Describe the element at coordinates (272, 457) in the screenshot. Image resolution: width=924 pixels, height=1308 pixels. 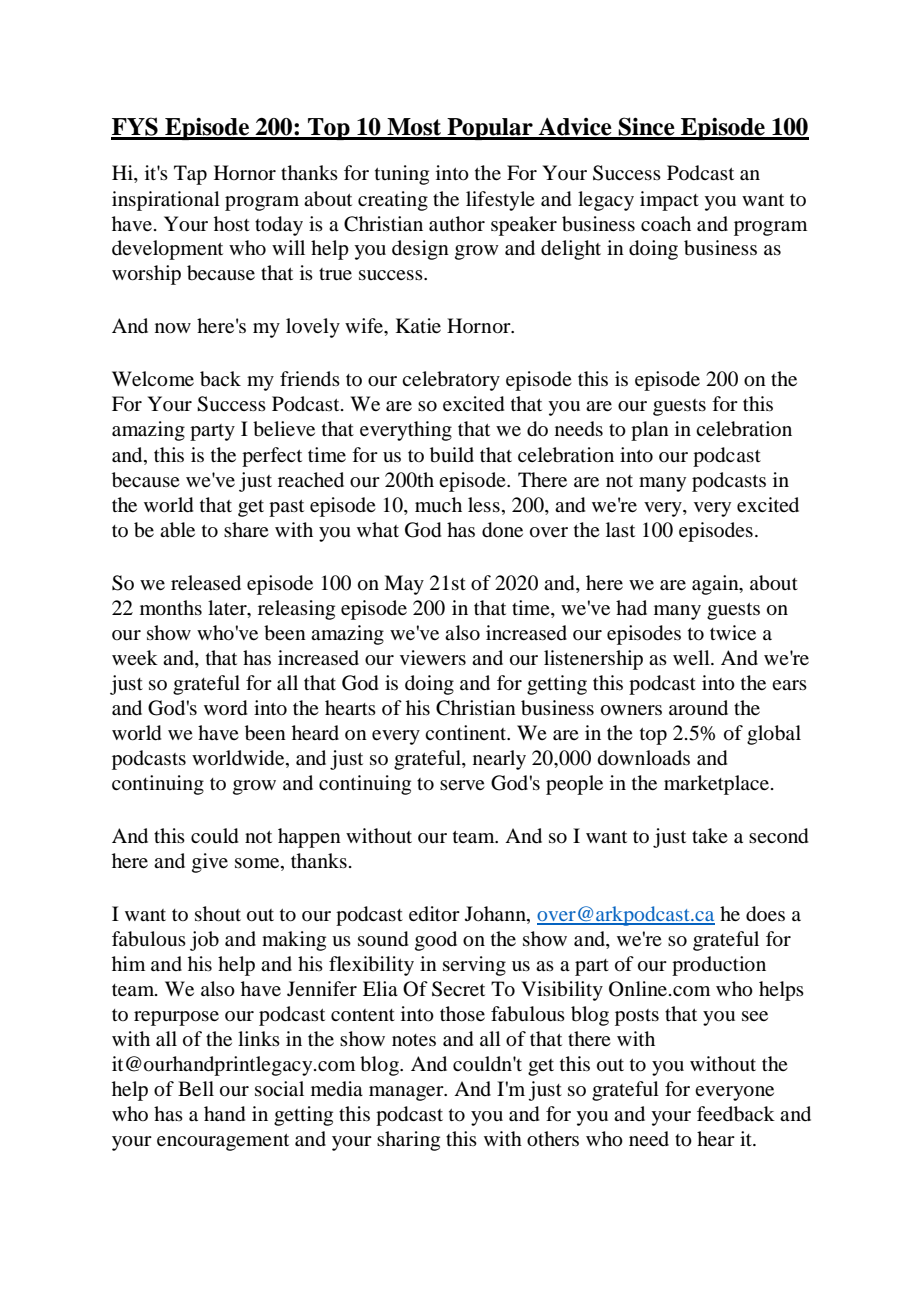
I see `perfect` at that location.
